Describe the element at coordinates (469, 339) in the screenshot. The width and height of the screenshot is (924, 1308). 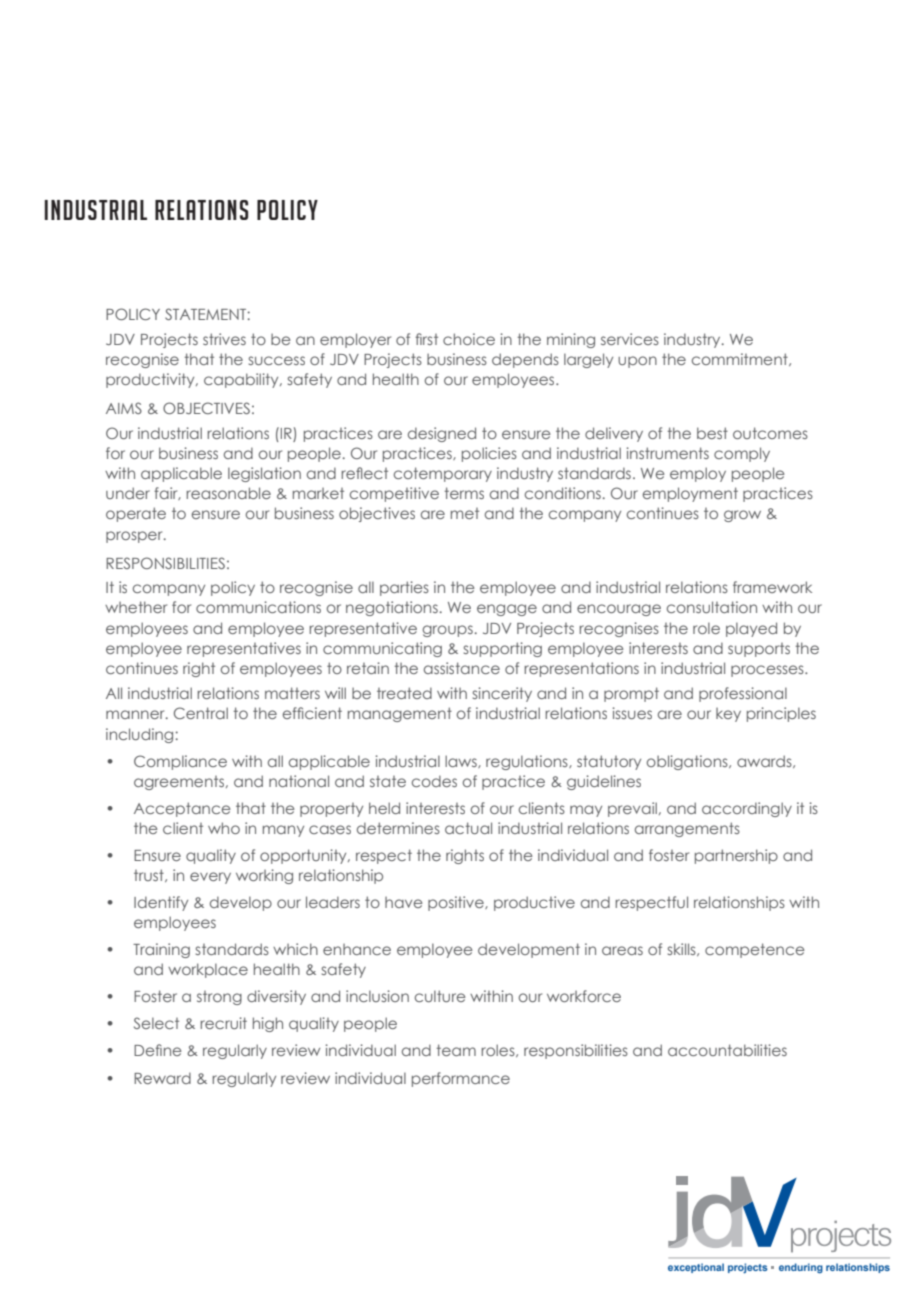
I see `choice` at that location.
